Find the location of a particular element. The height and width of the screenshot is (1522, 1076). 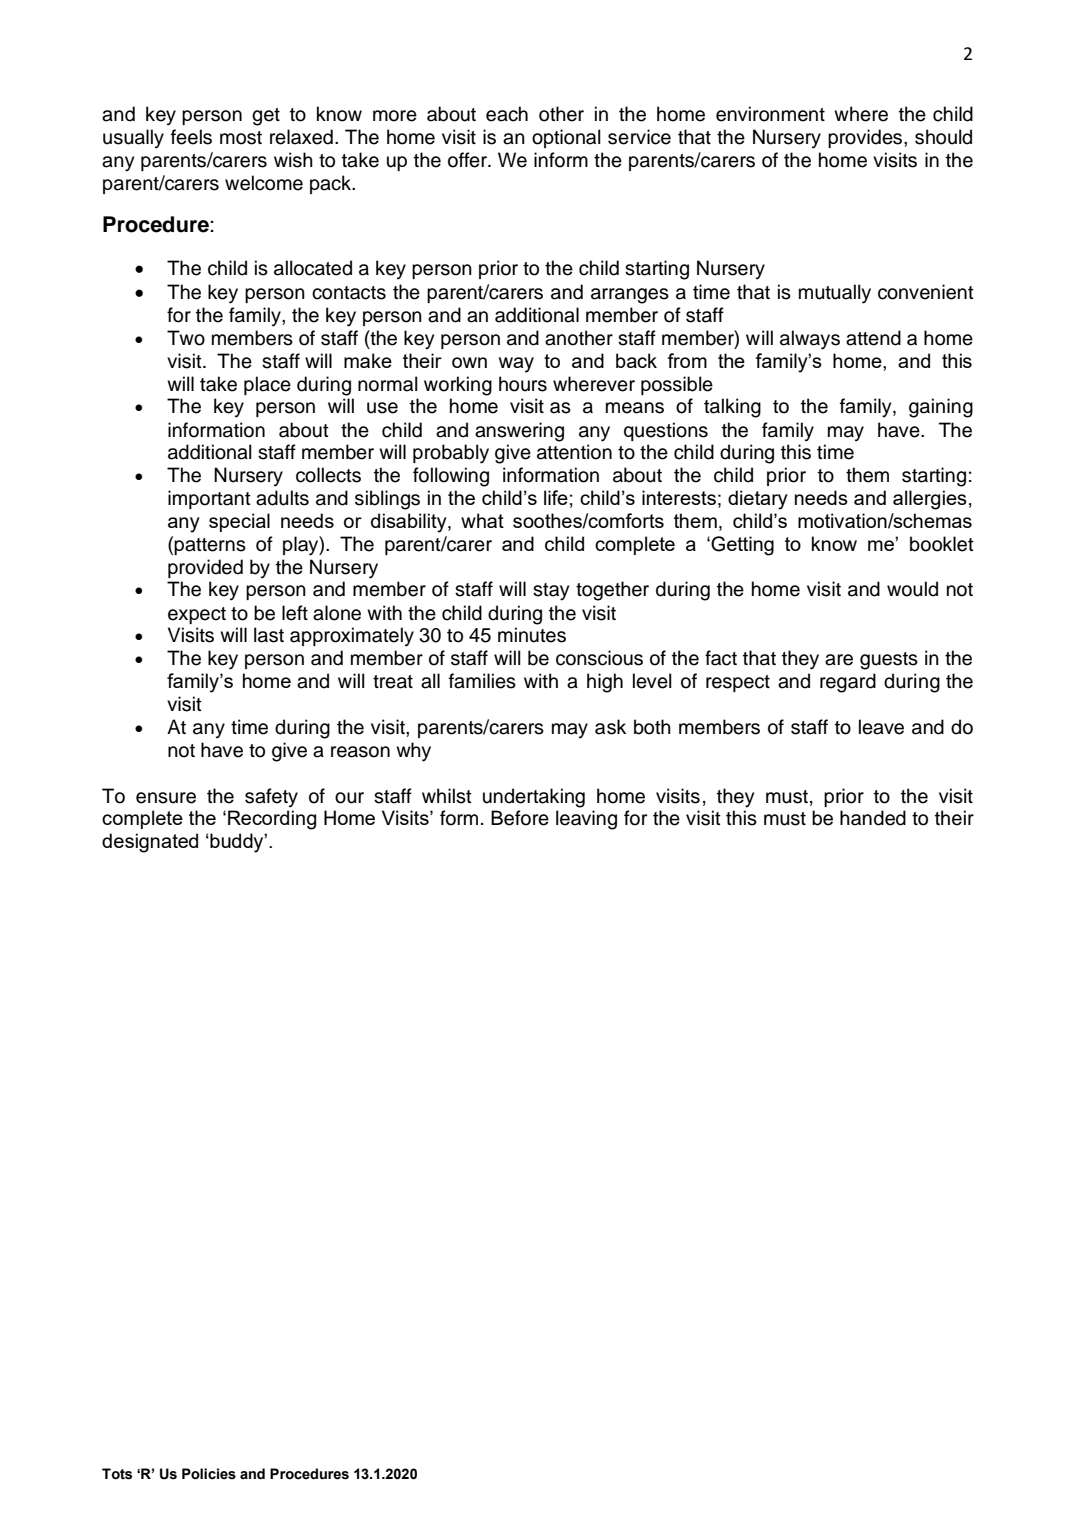

allergies is located at coordinates (930, 500).
